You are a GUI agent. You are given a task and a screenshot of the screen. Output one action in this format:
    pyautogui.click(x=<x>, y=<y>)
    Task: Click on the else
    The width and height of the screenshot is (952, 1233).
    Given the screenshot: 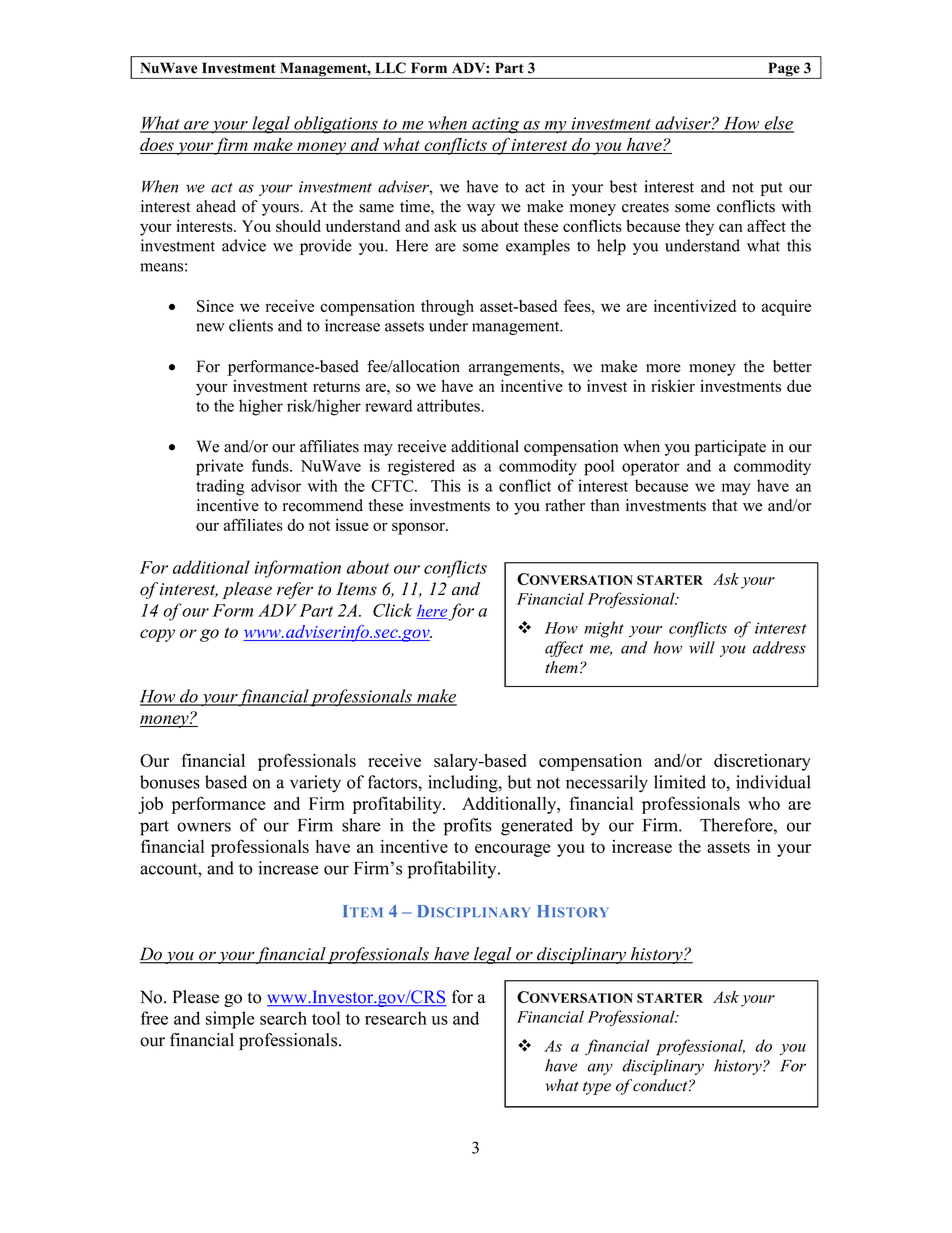 What is the action you would take?
    pyautogui.click(x=778, y=124)
